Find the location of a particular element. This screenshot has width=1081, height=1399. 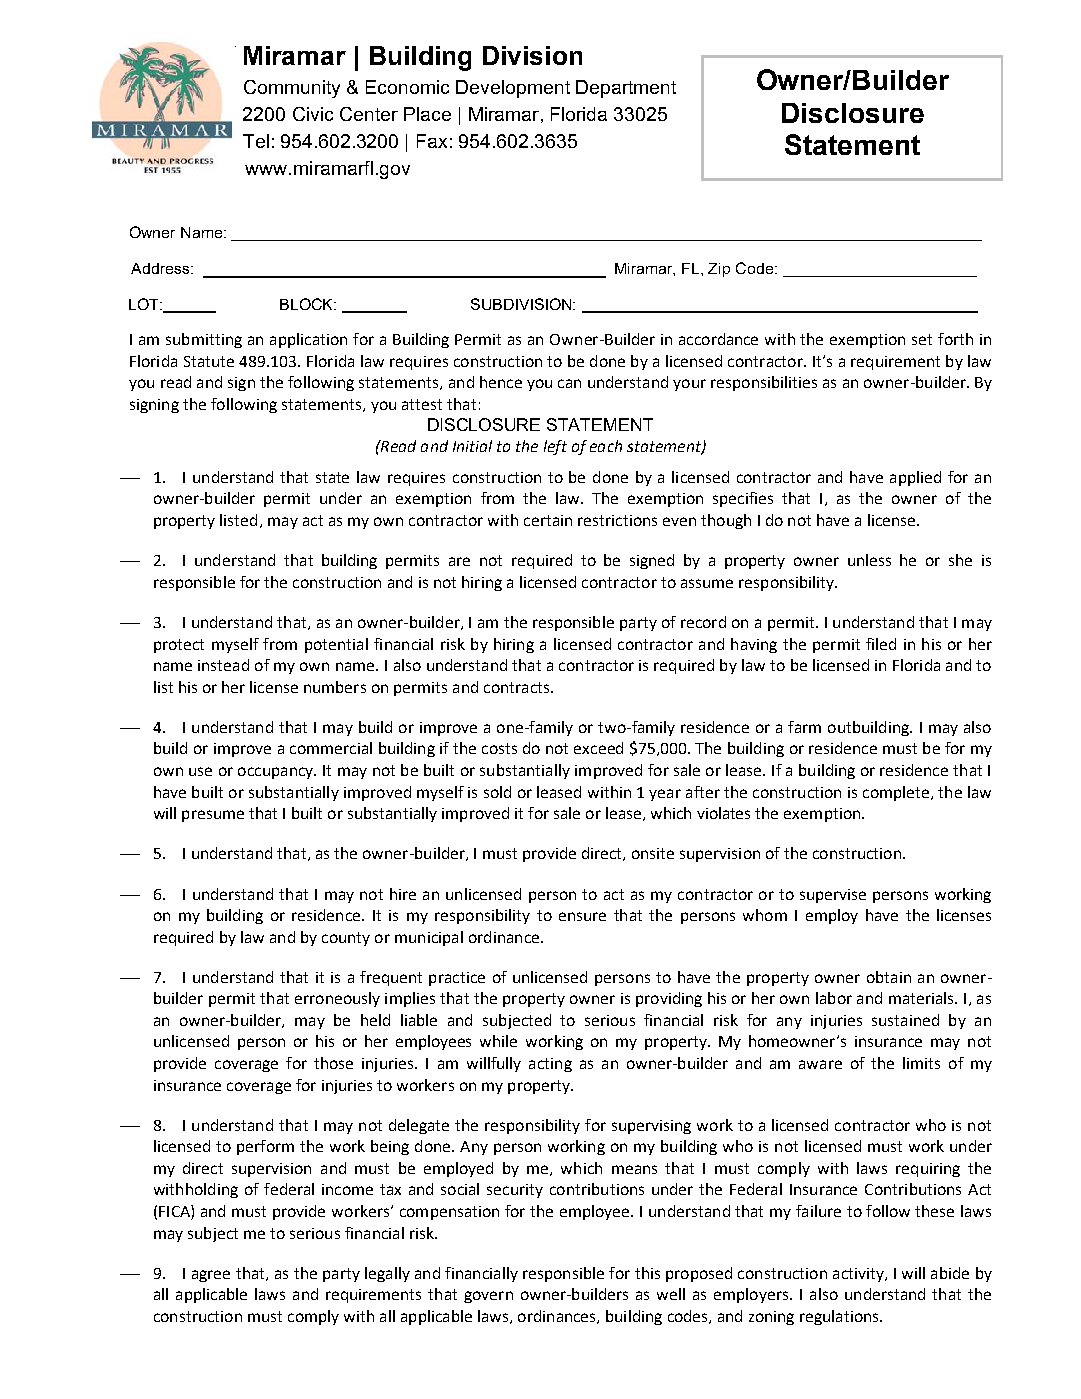

those is located at coordinates (333, 1063).
